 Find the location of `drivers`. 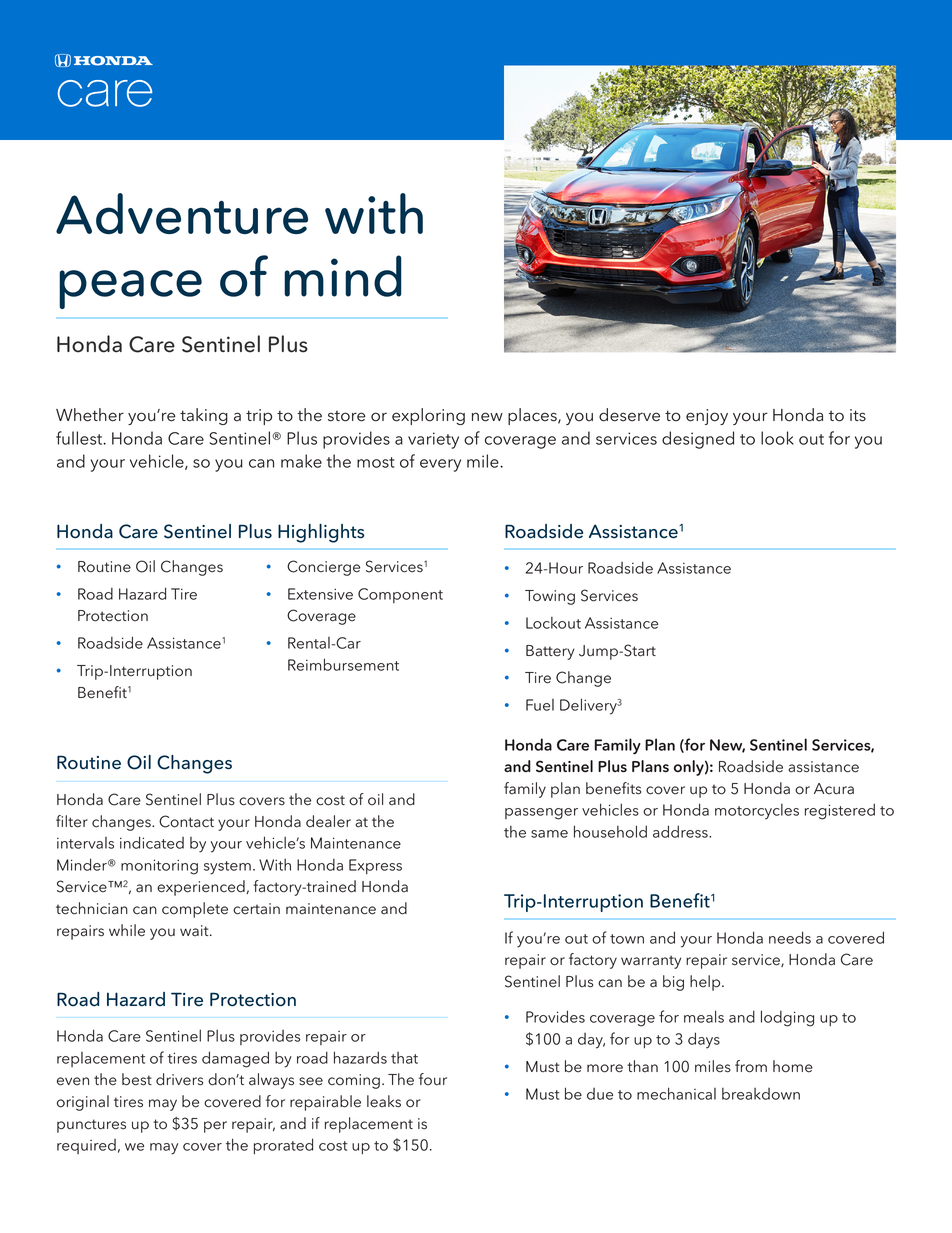

drivers is located at coordinates (179, 1079).
